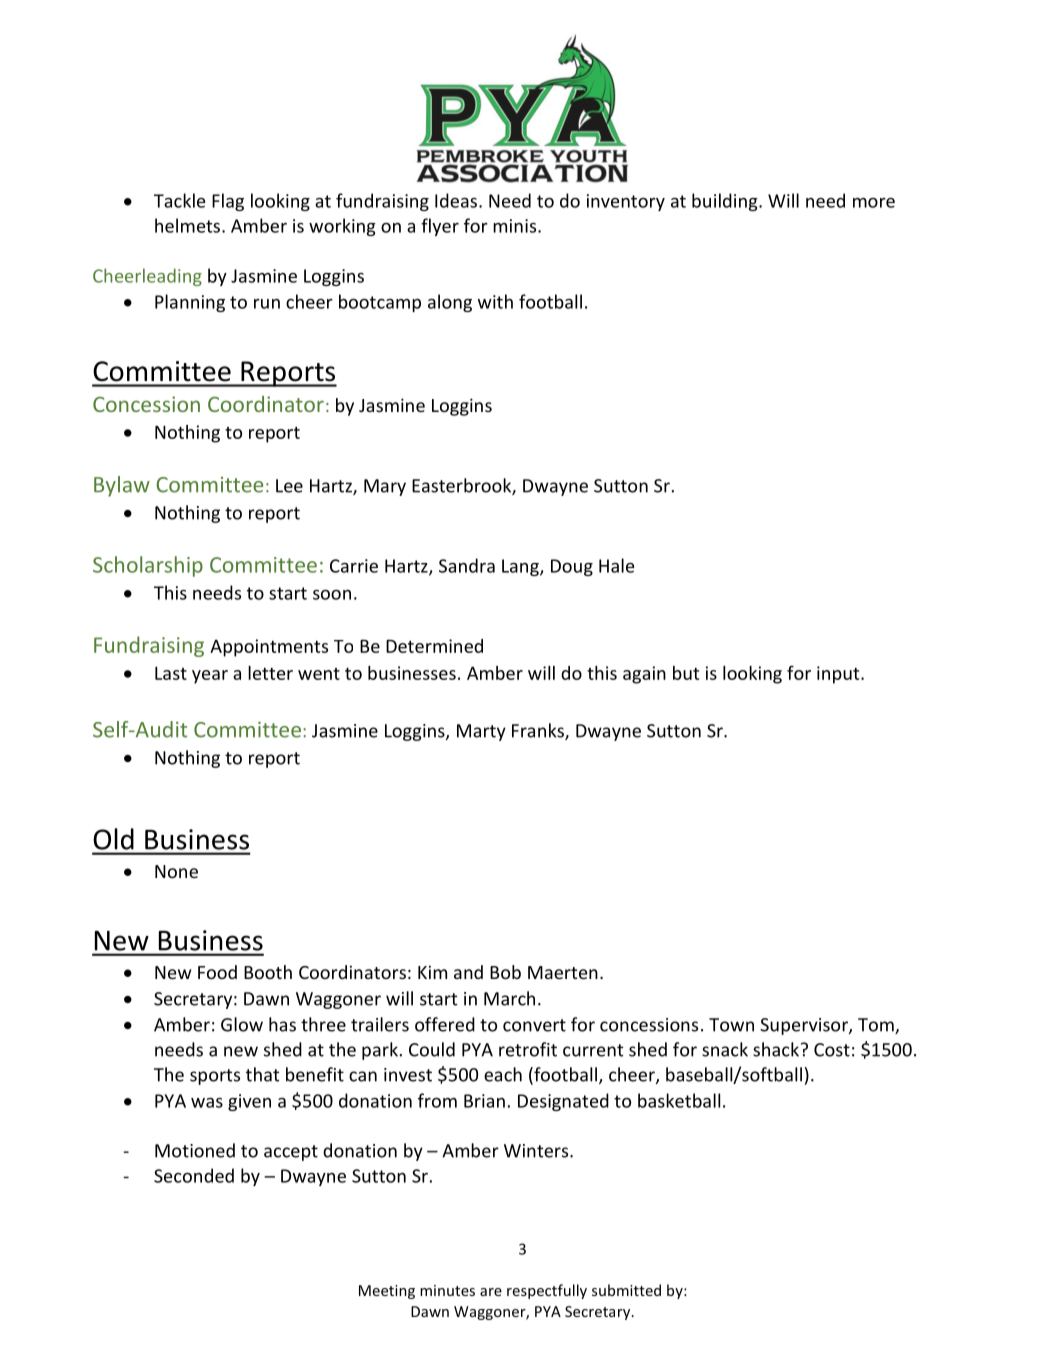 The width and height of the screenshot is (1045, 1352). What do you see at coordinates (242, 1024) in the screenshot?
I see `Glow` at bounding box center [242, 1024].
